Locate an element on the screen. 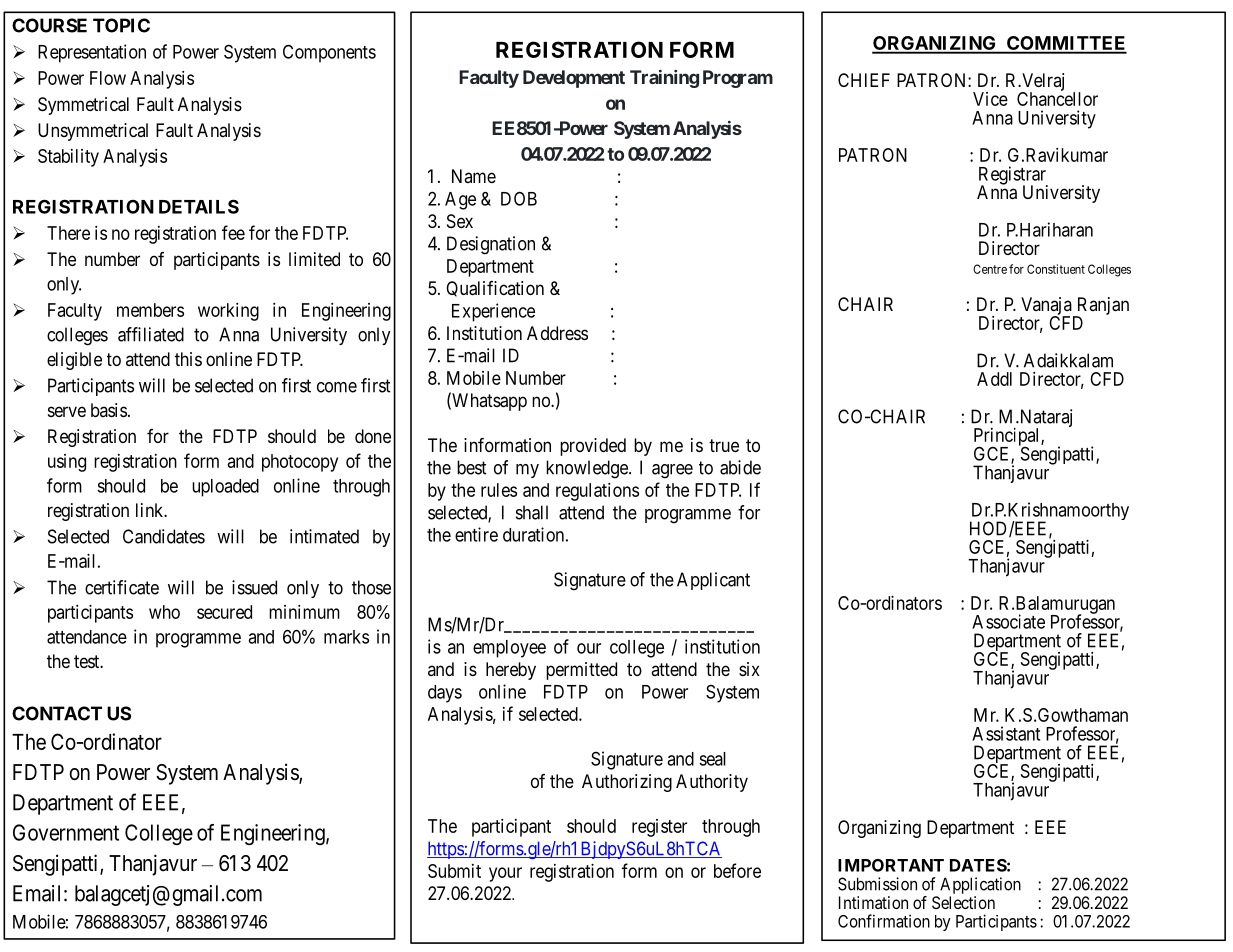 The height and width of the screenshot is (952, 1233). uploaded is located at coordinates (225, 488).
